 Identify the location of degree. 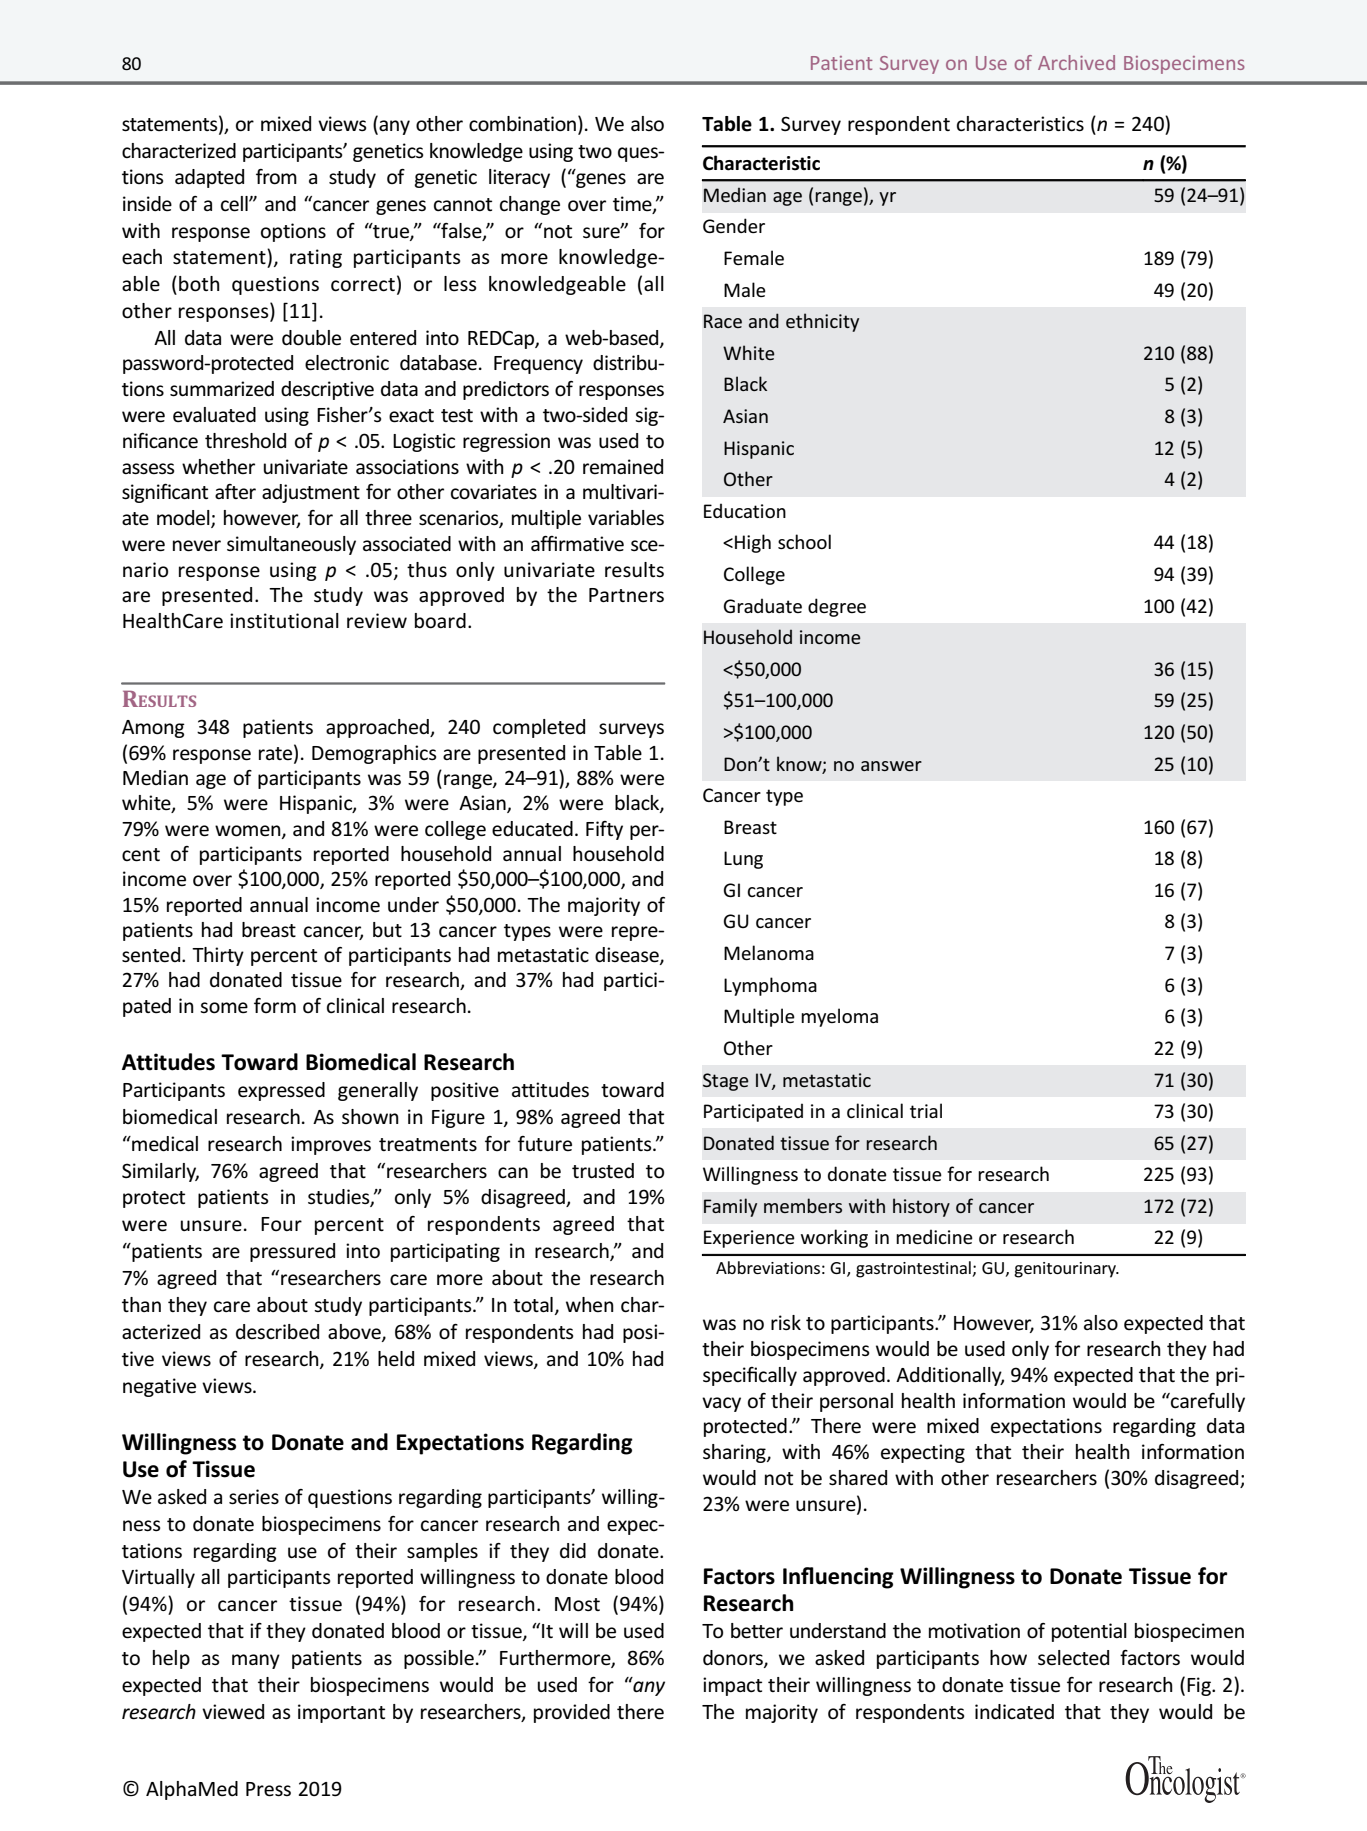
(837, 607).
